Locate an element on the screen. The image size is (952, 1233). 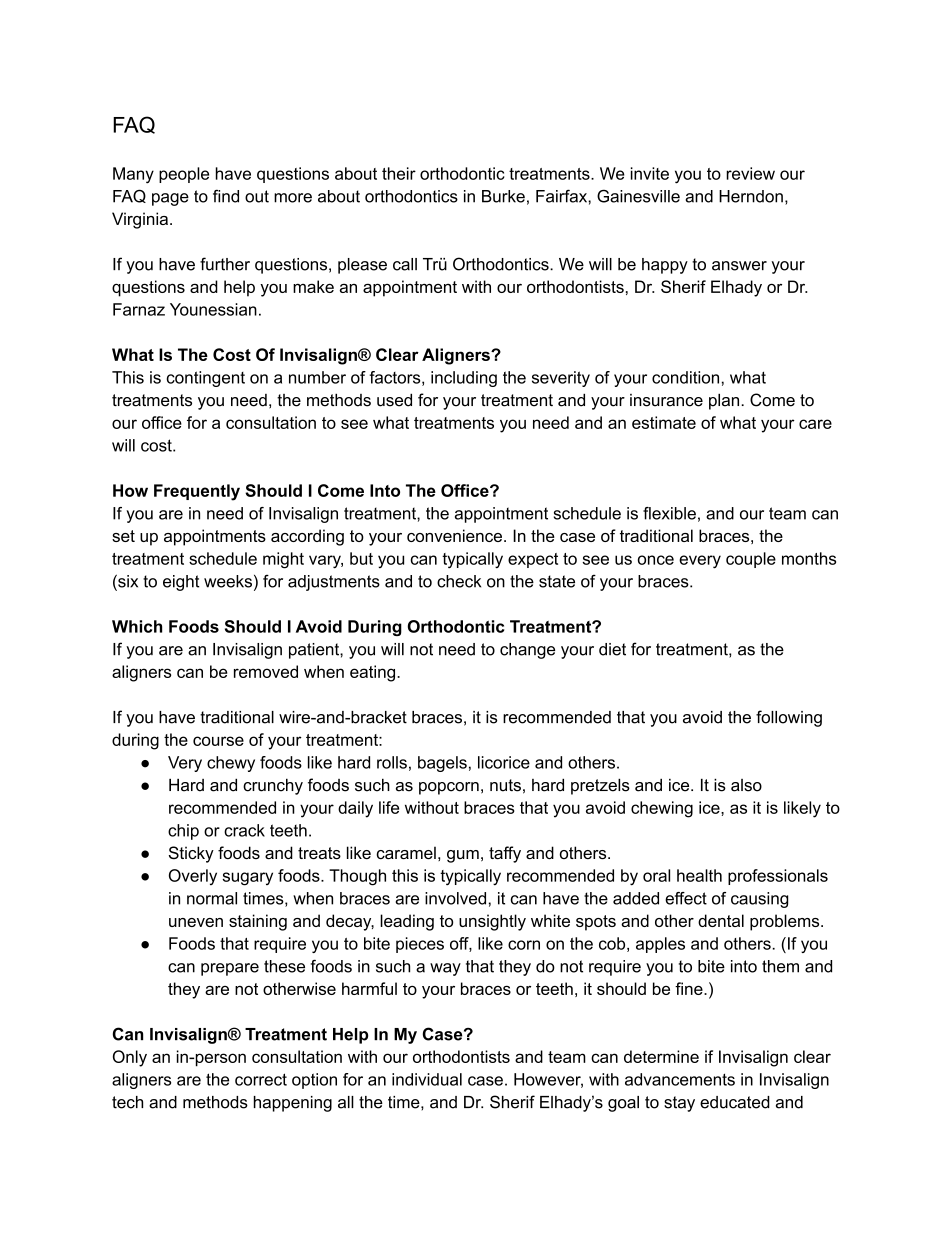
educated is located at coordinates (735, 1102).
